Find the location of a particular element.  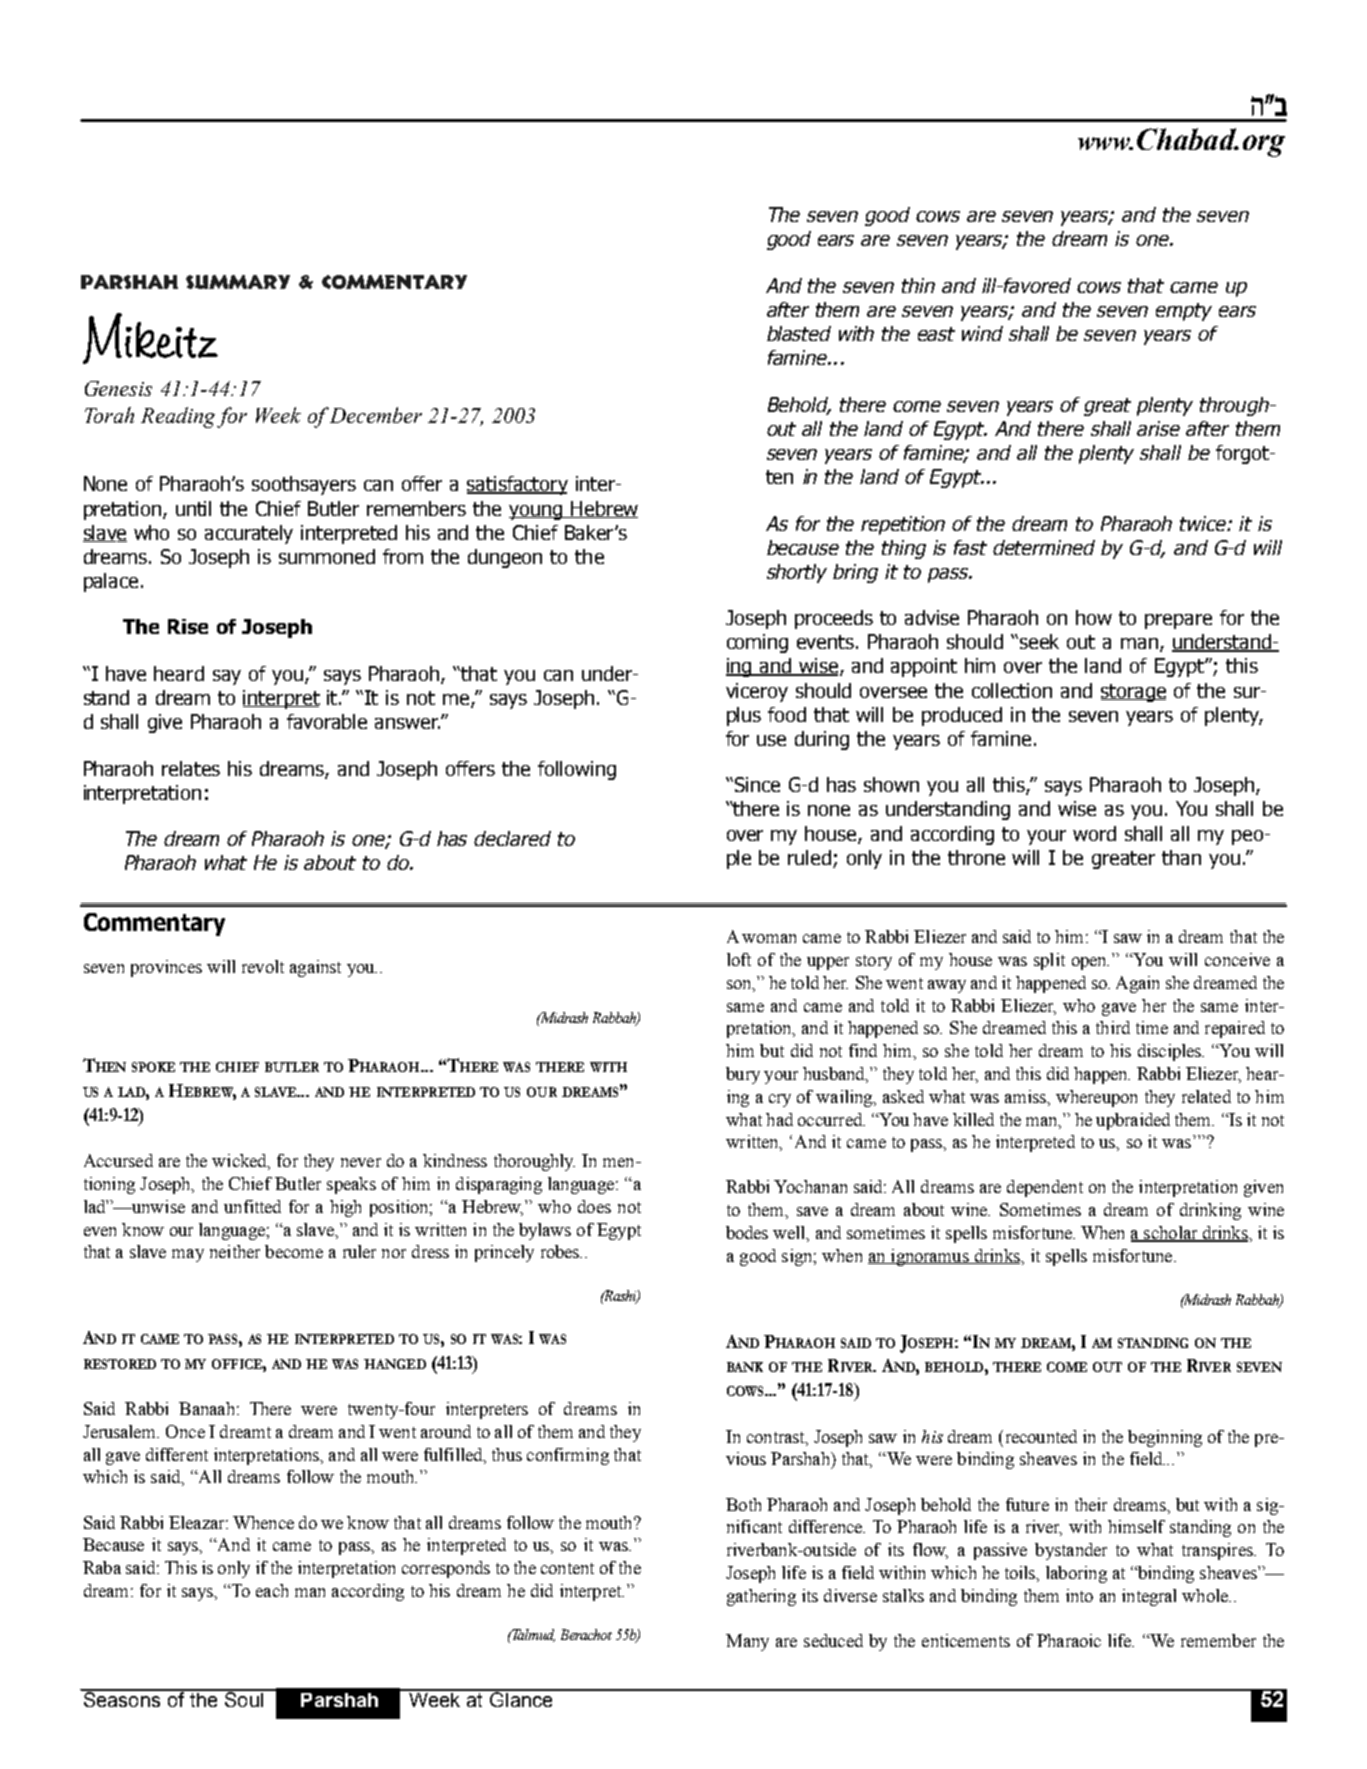

third is located at coordinates (1113, 1027).
